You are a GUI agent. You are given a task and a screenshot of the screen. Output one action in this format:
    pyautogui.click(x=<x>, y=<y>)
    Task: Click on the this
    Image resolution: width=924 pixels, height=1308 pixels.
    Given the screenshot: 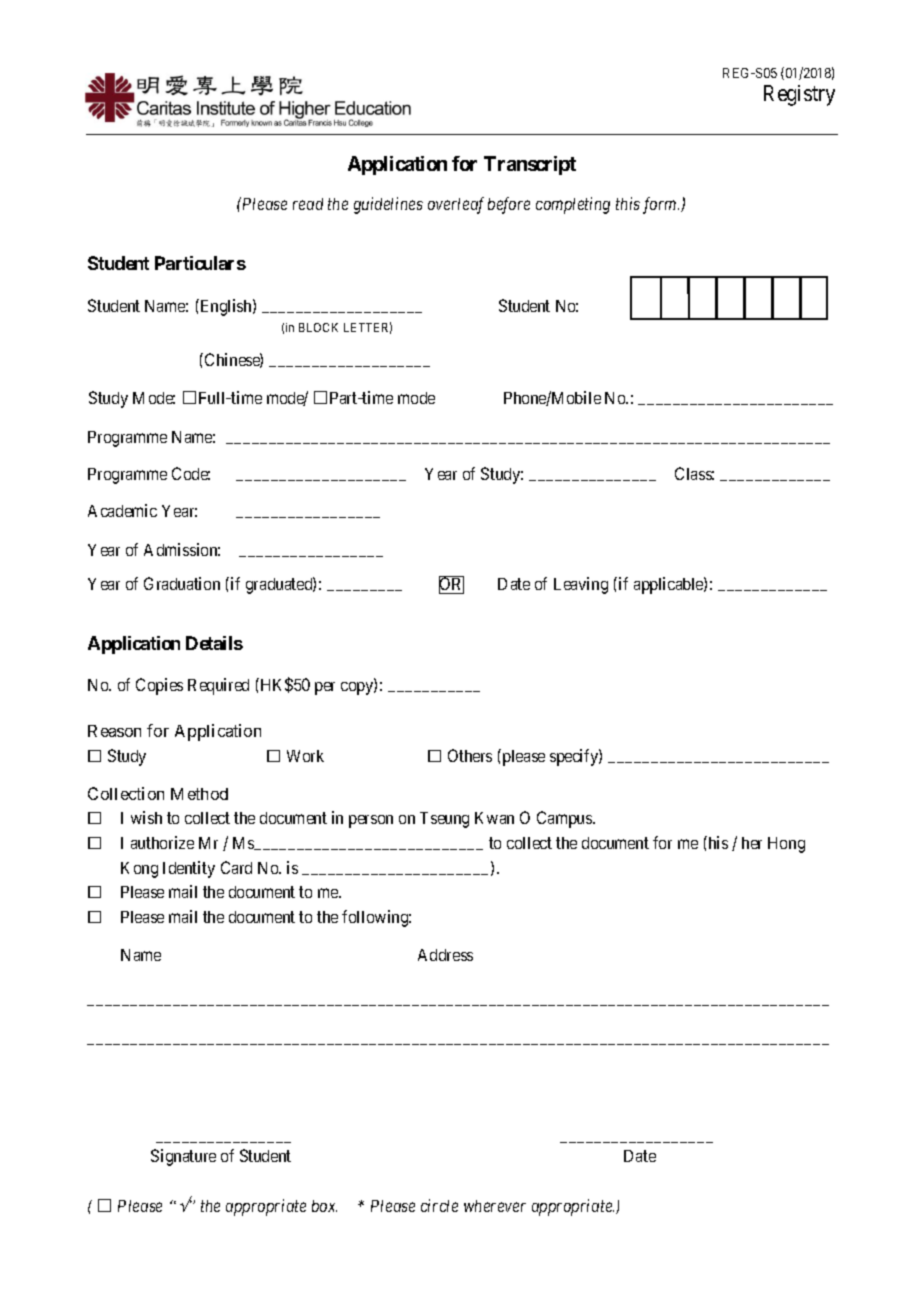 What is the action you would take?
    pyautogui.click(x=628, y=203)
